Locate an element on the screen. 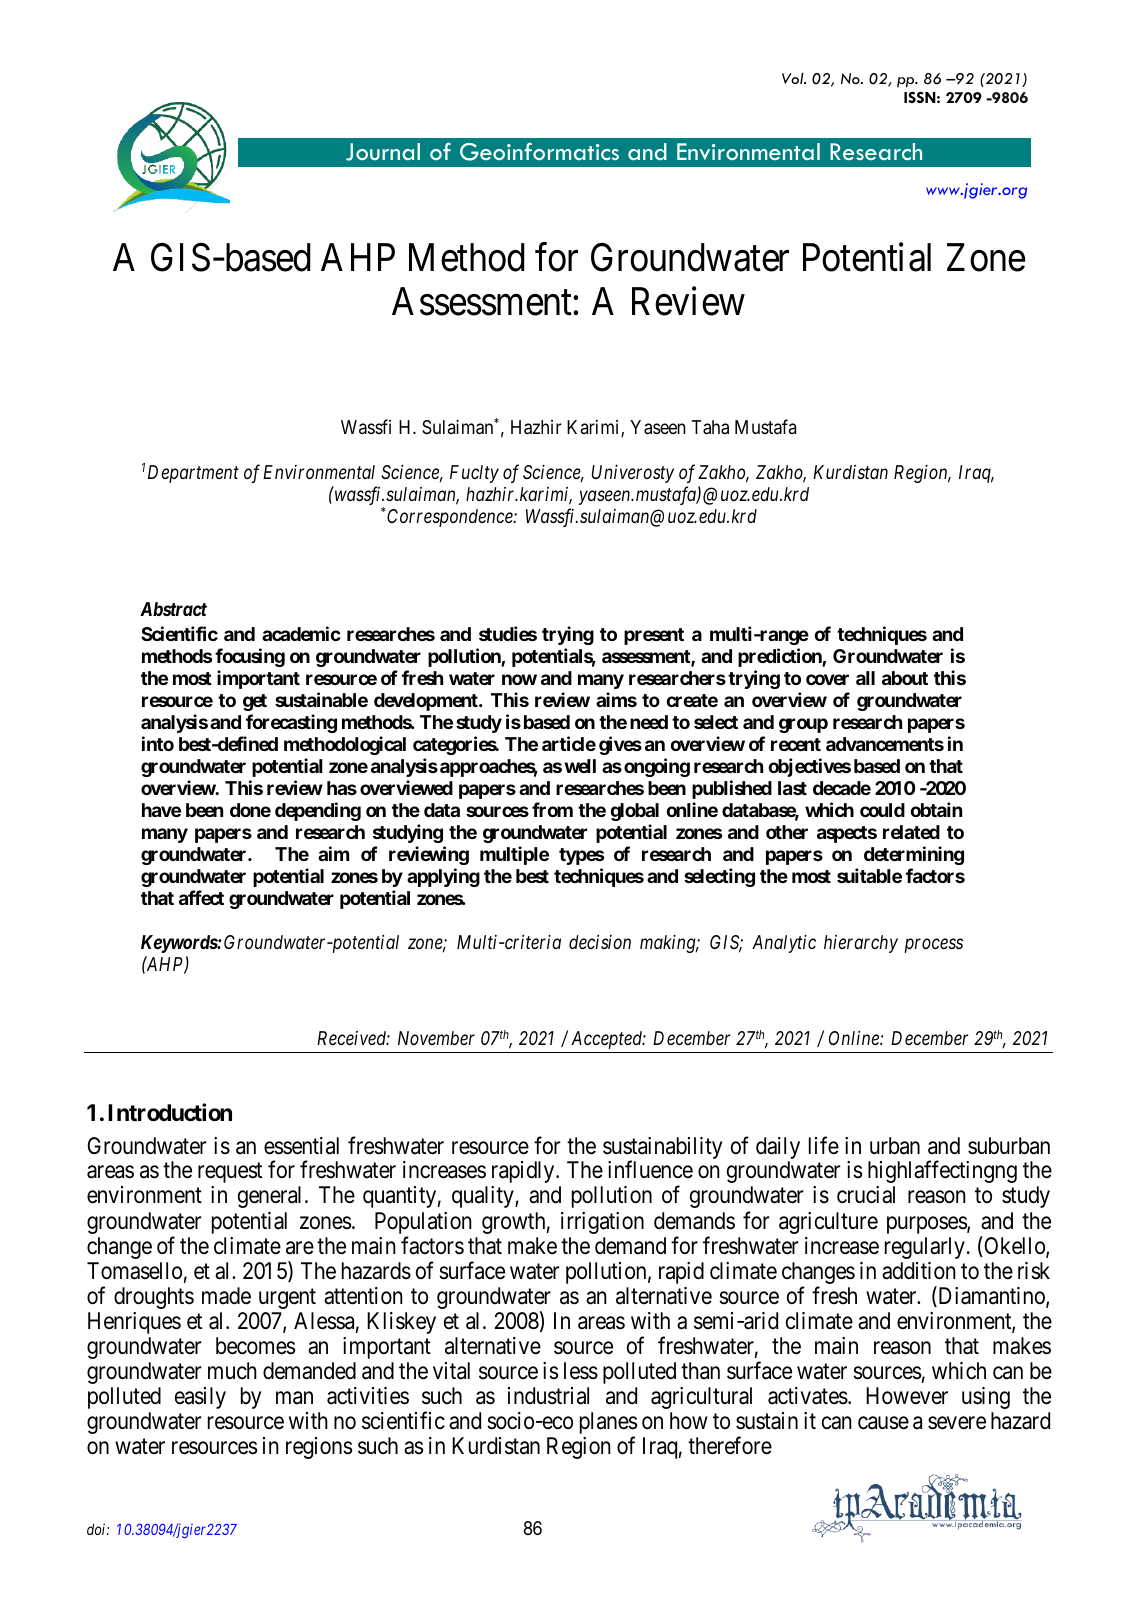 The height and width of the screenshot is (1608, 1137). present is located at coordinates (654, 636).
